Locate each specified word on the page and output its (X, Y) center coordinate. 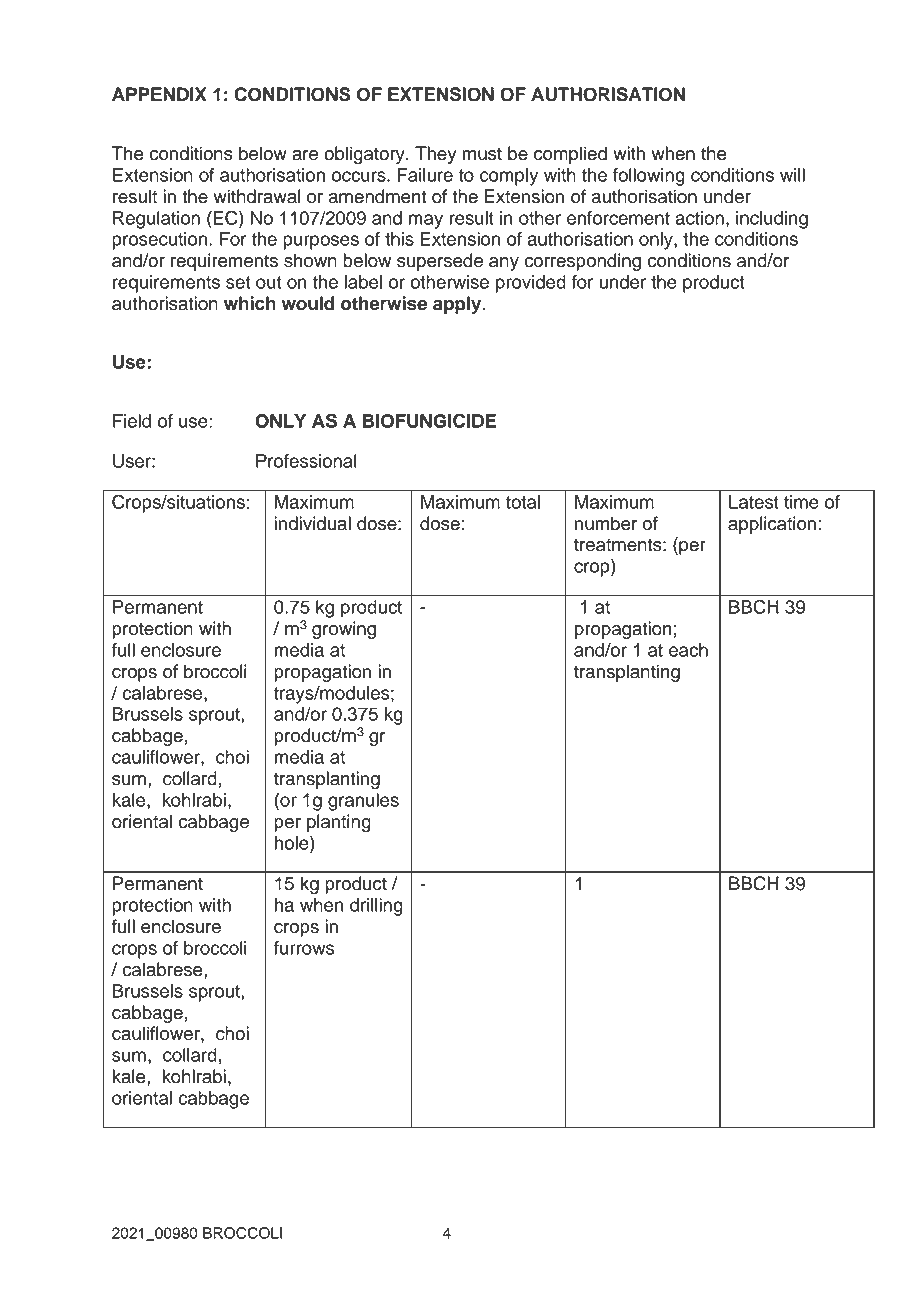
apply (458, 305)
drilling (376, 907)
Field (132, 421)
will (792, 175)
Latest (754, 502)
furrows (304, 948)
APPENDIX (159, 94)
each (688, 650)
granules (363, 802)
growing (344, 630)
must (482, 154)
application (772, 525)
